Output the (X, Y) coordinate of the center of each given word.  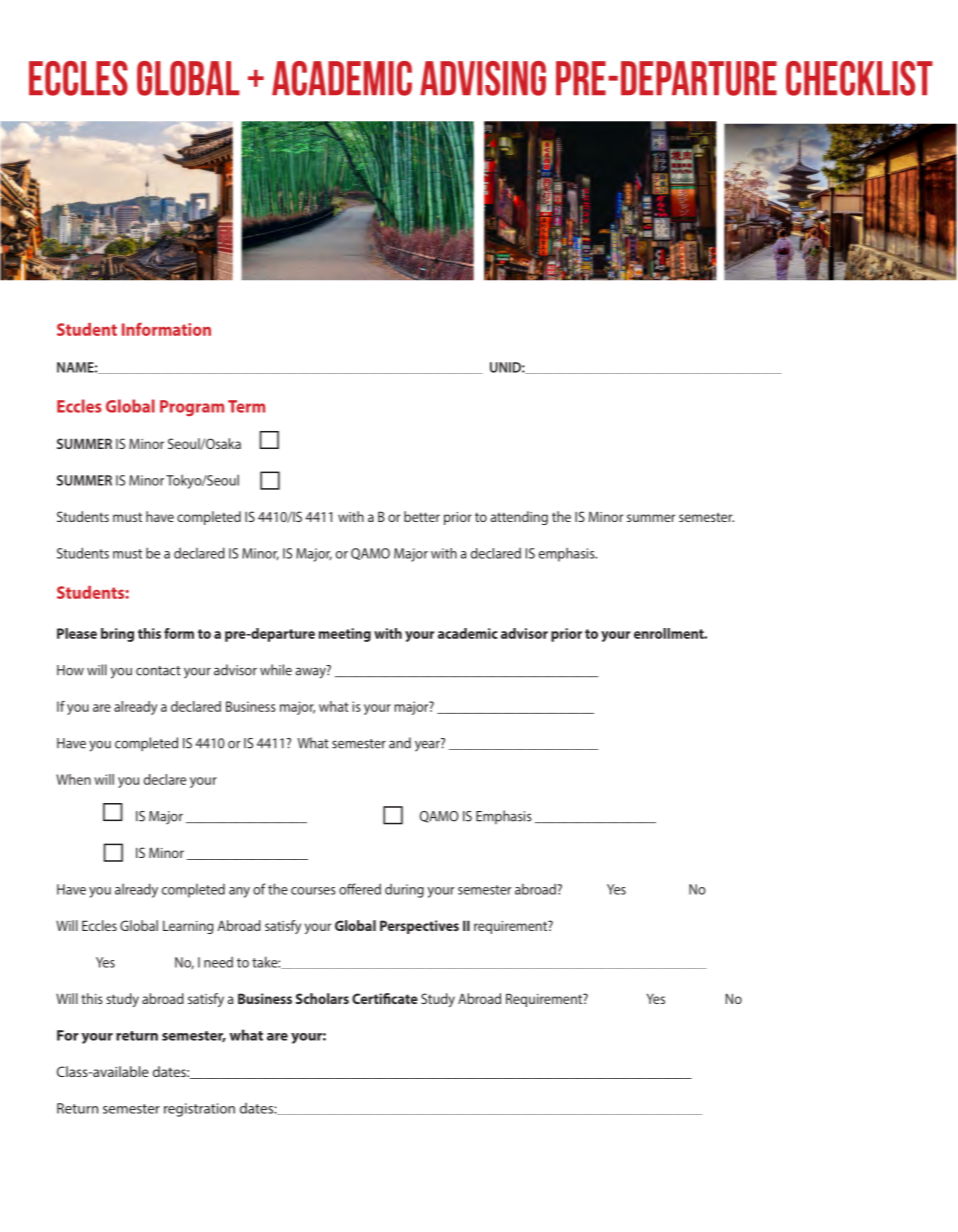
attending (519, 518)
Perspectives (419, 927)
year (428, 745)
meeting (345, 635)
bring (117, 635)
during (404, 890)
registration (199, 1110)
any (239, 892)
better (422, 516)
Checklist (859, 78)
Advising (483, 78)
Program (192, 408)
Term (246, 406)
